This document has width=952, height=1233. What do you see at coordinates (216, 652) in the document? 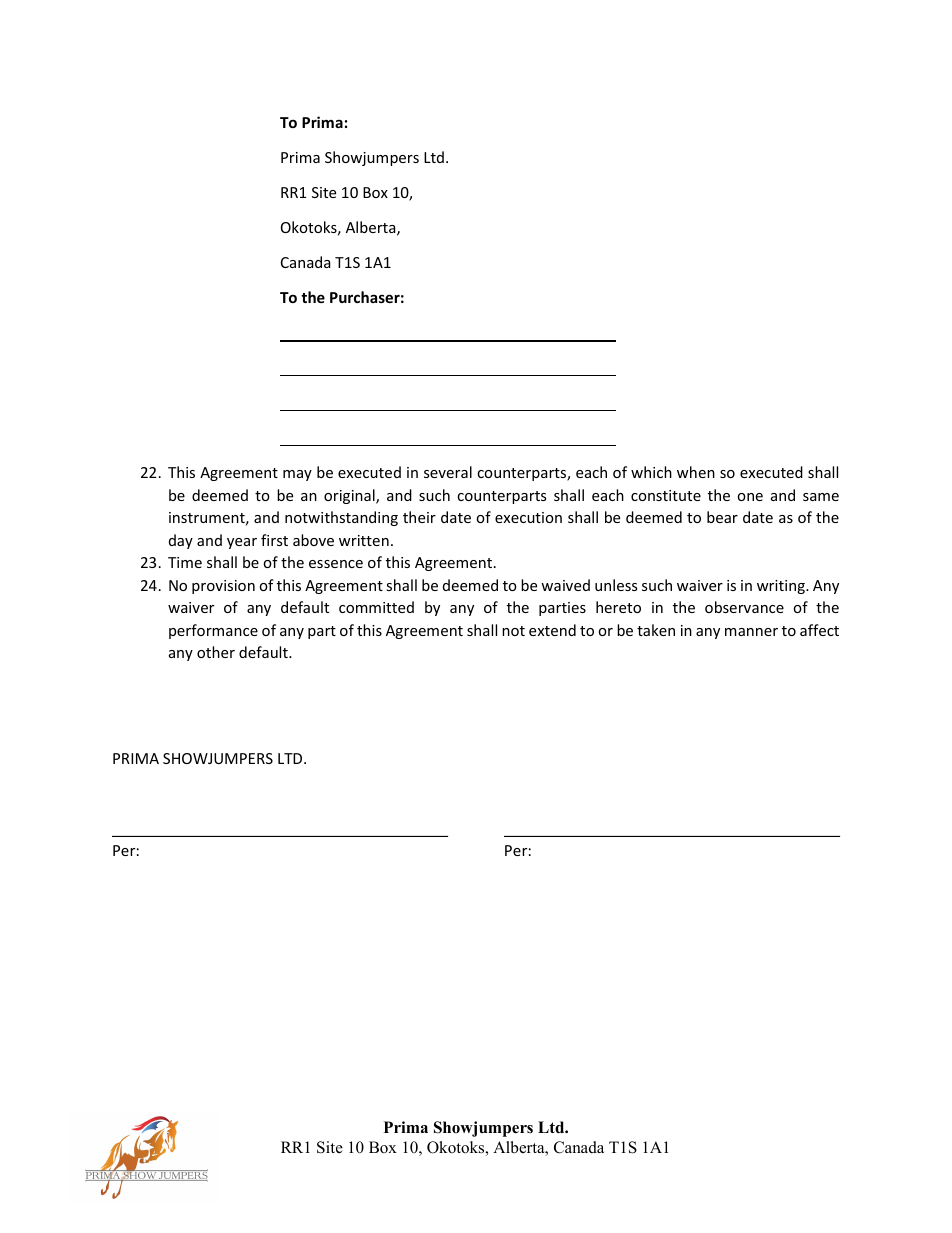
I see `other` at bounding box center [216, 652].
